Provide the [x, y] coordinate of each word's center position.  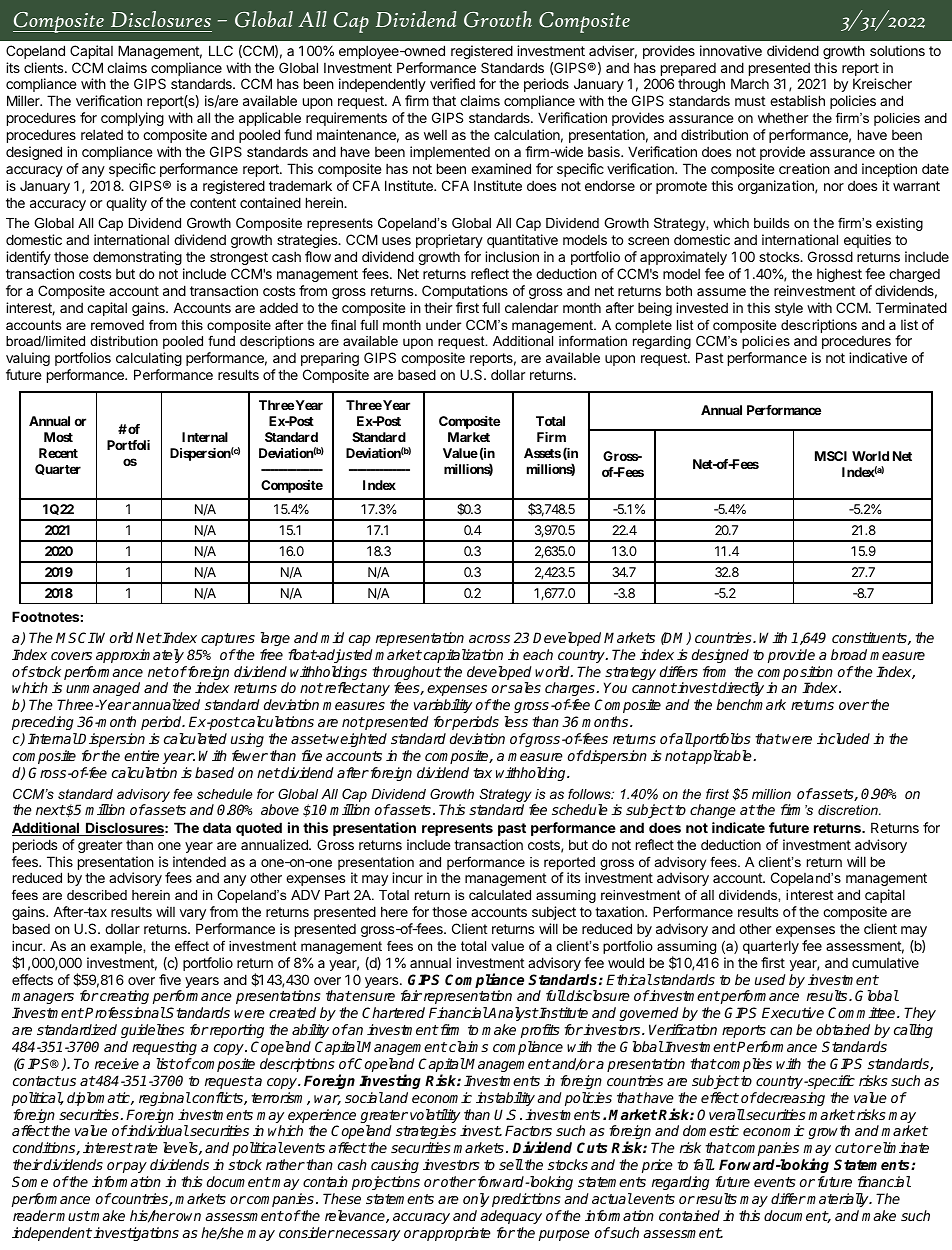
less [516, 721]
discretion [849, 810]
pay [134, 1167]
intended [199, 861]
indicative [878, 357]
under [443, 325]
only [476, 1200]
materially [839, 1200]
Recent [58, 453]
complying [132, 119]
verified [452, 83]
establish [797, 100]
